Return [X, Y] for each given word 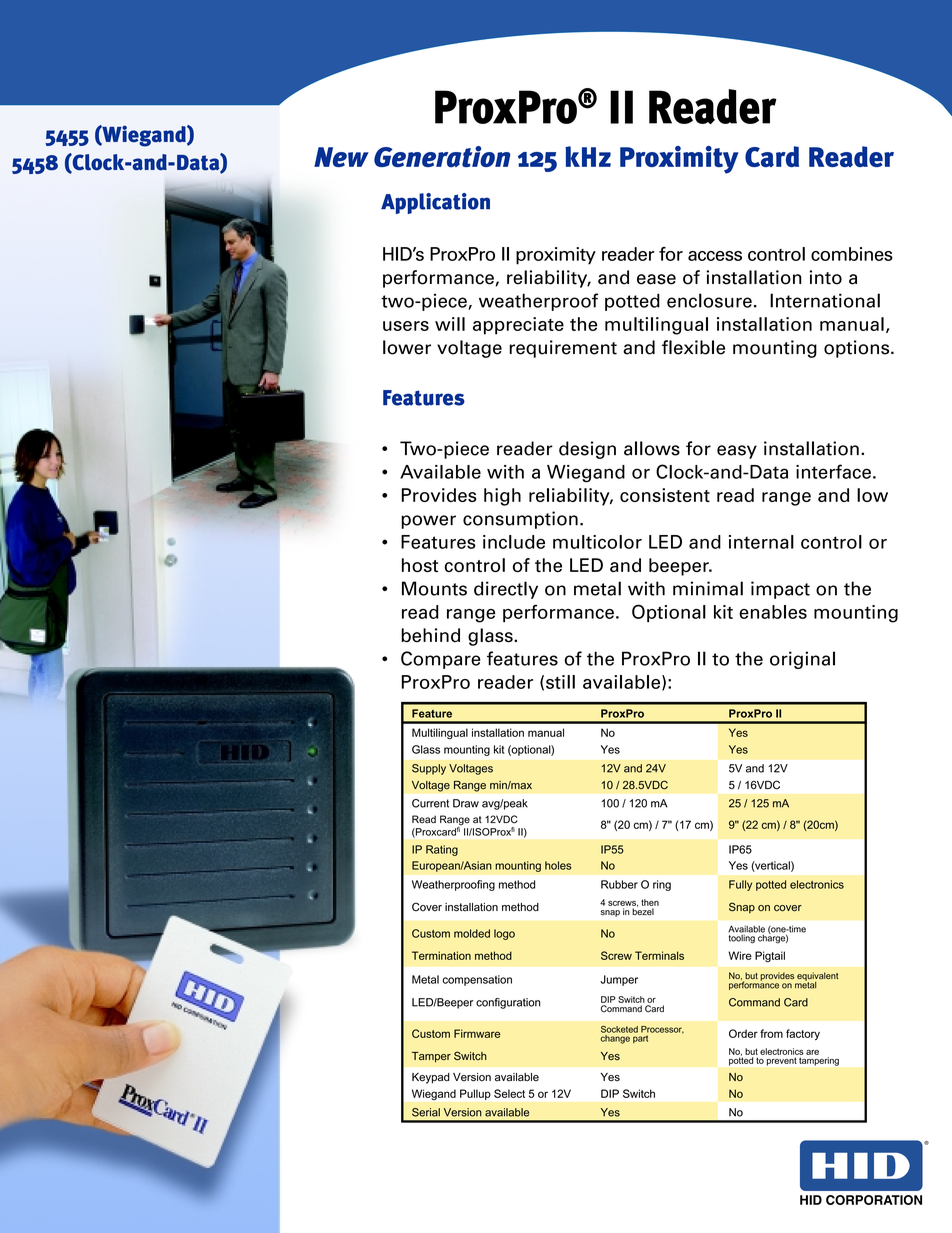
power [428, 522]
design [587, 450]
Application [435, 203]
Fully [740, 885]
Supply [429, 769]
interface [833, 471]
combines [852, 254]
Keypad [431, 1078]
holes [558, 865]
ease [656, 279]
